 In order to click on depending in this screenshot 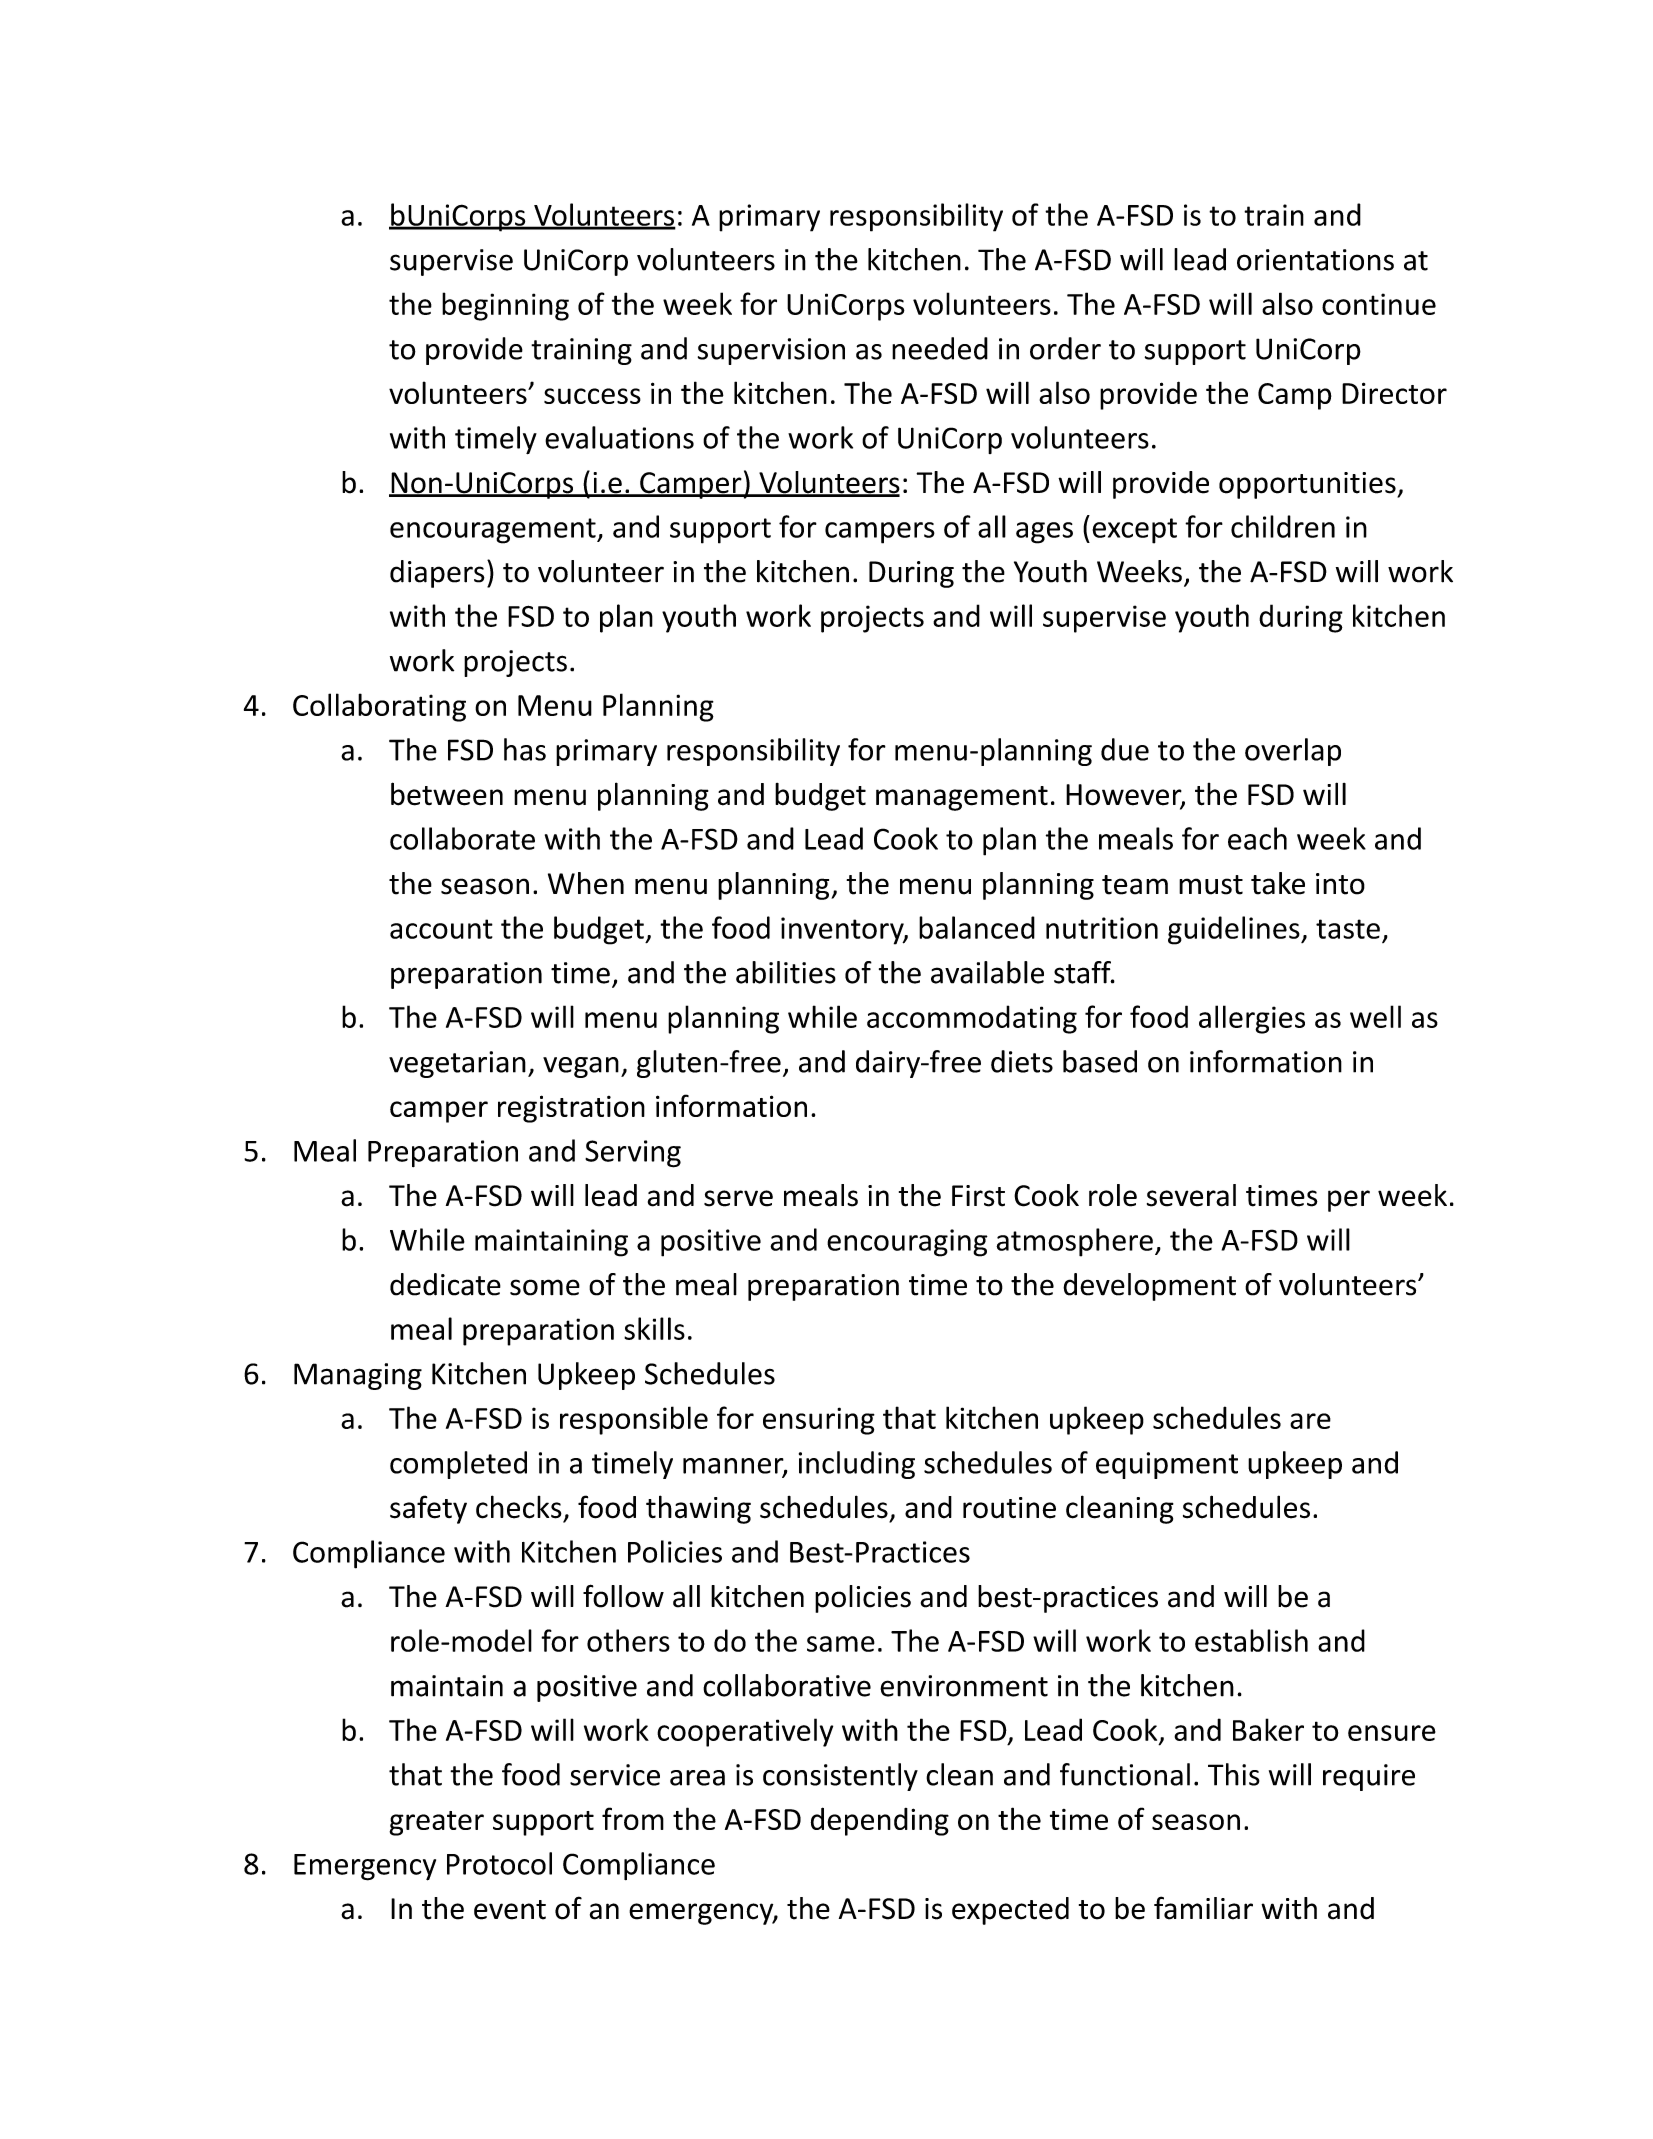, I will do `click(880, 1821)`.
